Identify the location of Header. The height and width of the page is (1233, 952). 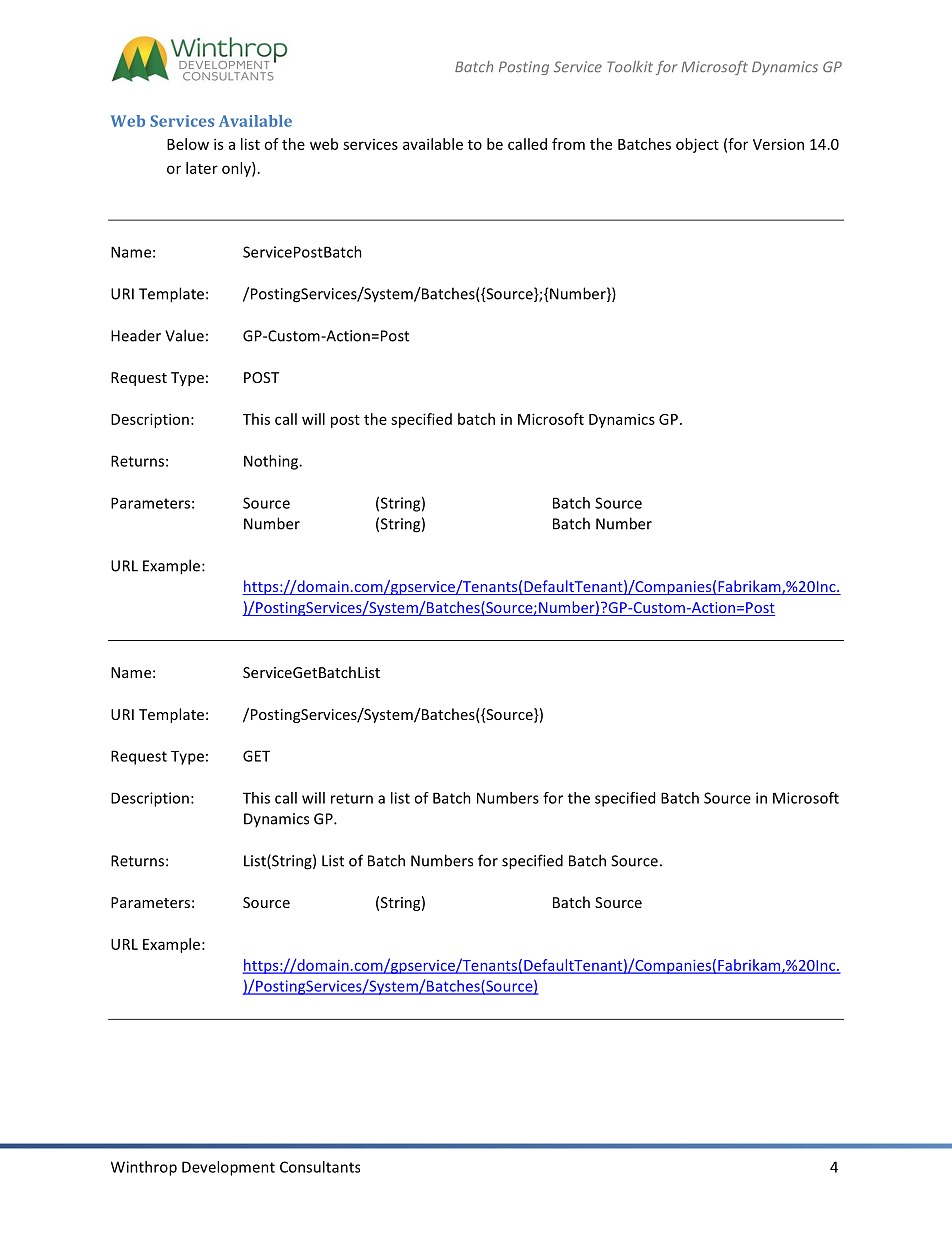
(136, 335).
